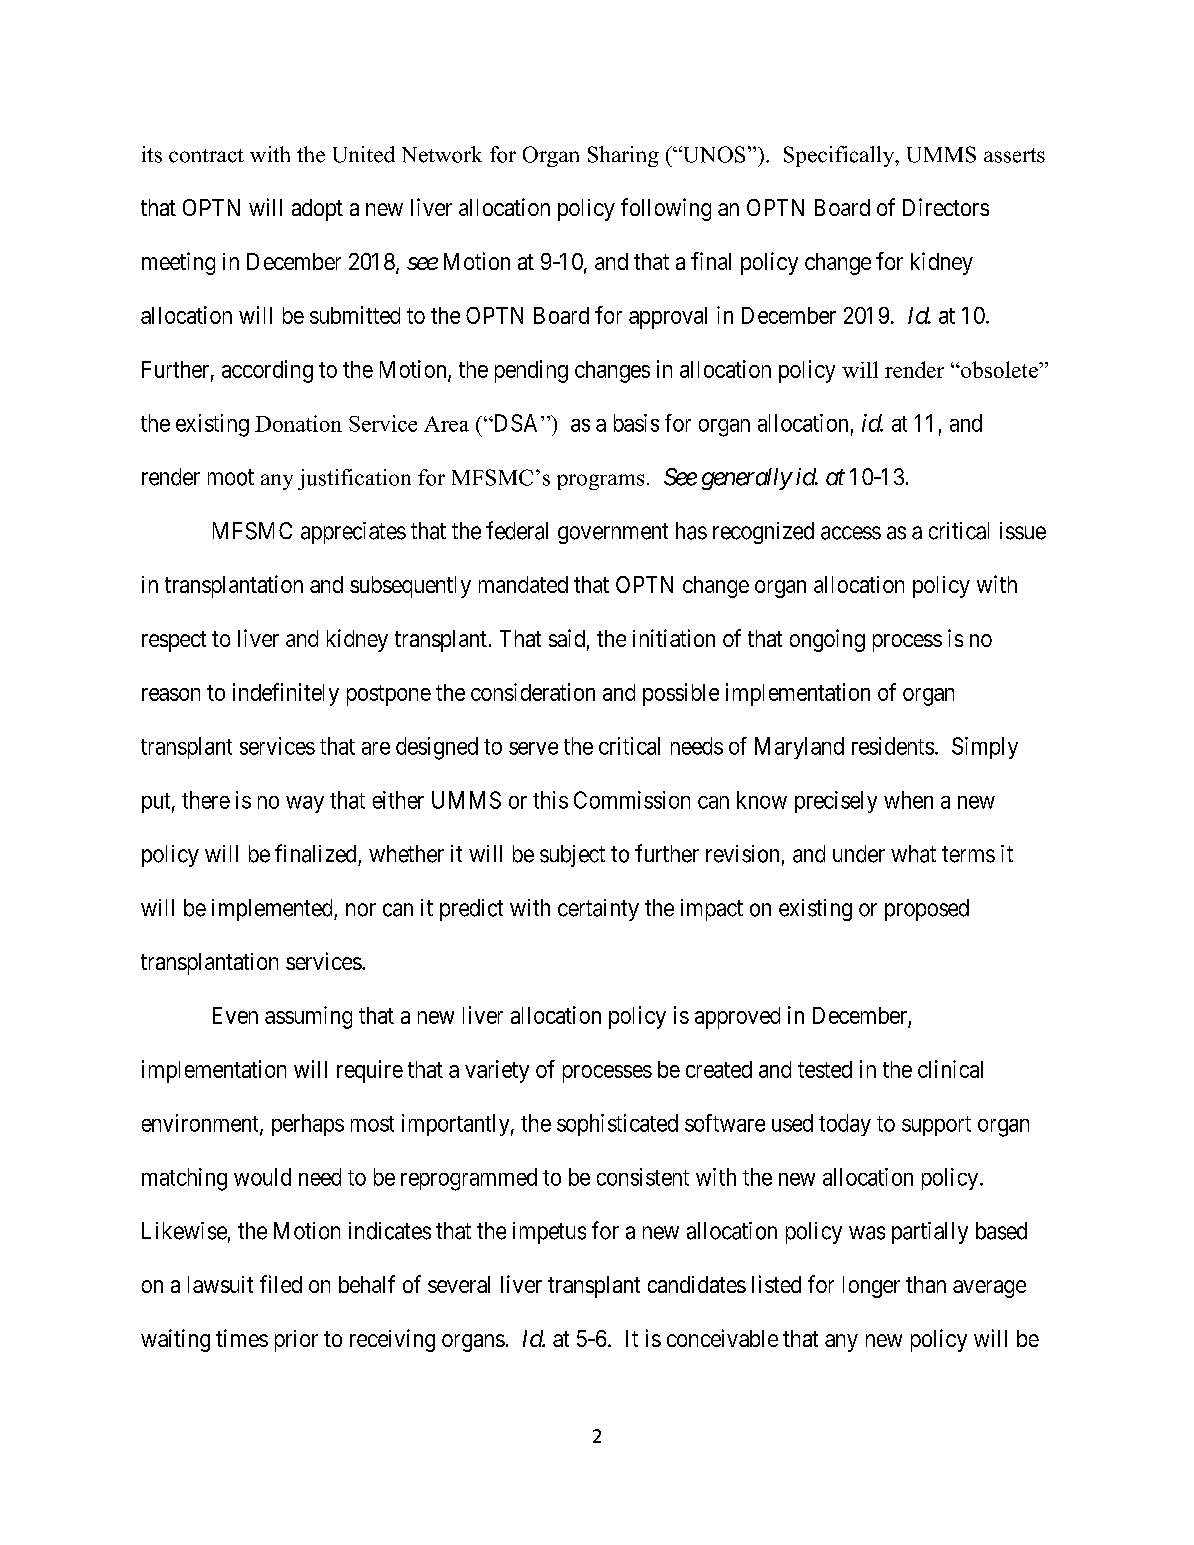 This screenshot has width=1194, height=1545. What do you see at coordinates (623, 156) in the screenshot?
I see `Sharing` at bounding box center [623, 156].
